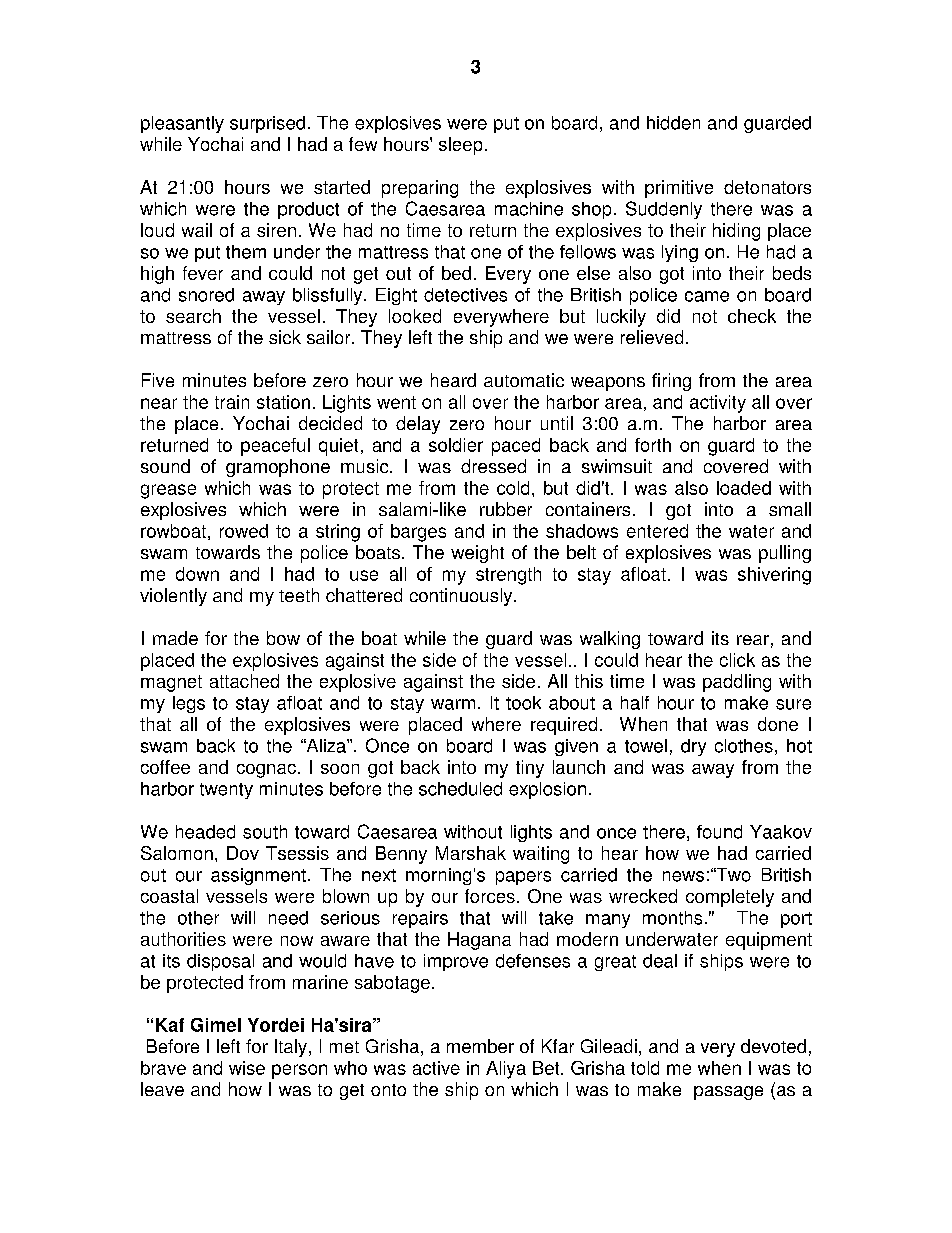  What do you see at coordinates (673, 123) in the screenshot?
I see `hidden` at bounding box center [673, 123].
